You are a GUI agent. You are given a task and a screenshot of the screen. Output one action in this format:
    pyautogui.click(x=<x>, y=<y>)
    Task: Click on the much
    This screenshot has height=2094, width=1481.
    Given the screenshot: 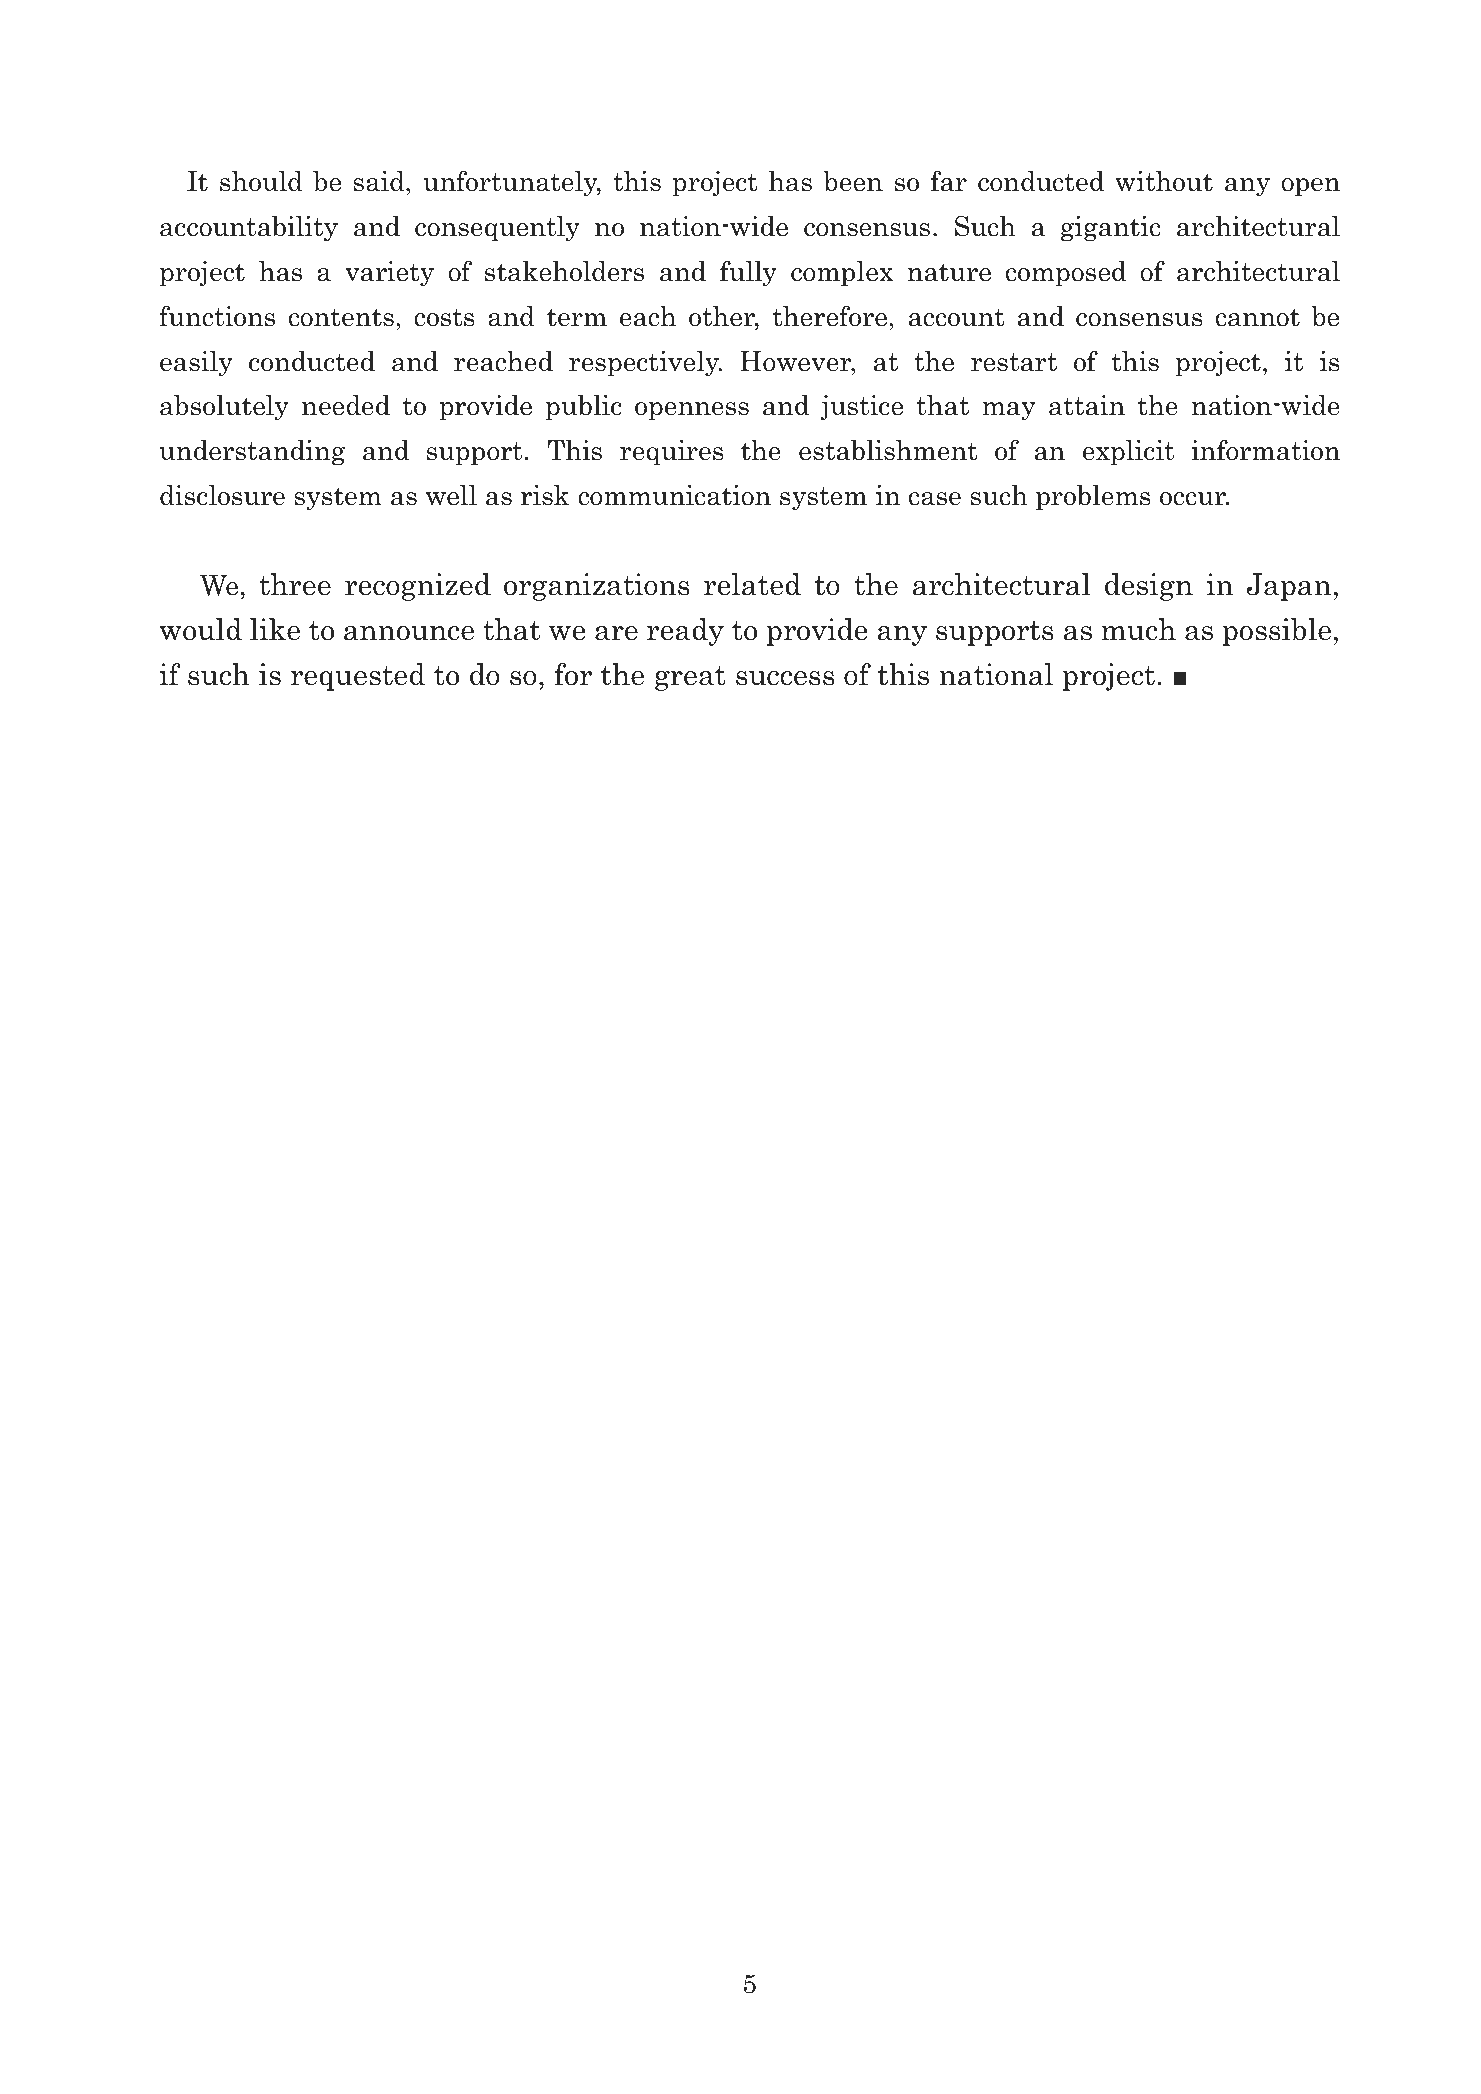 What is the action you would take?
    pyautogui.click(x=1138, y=629)
